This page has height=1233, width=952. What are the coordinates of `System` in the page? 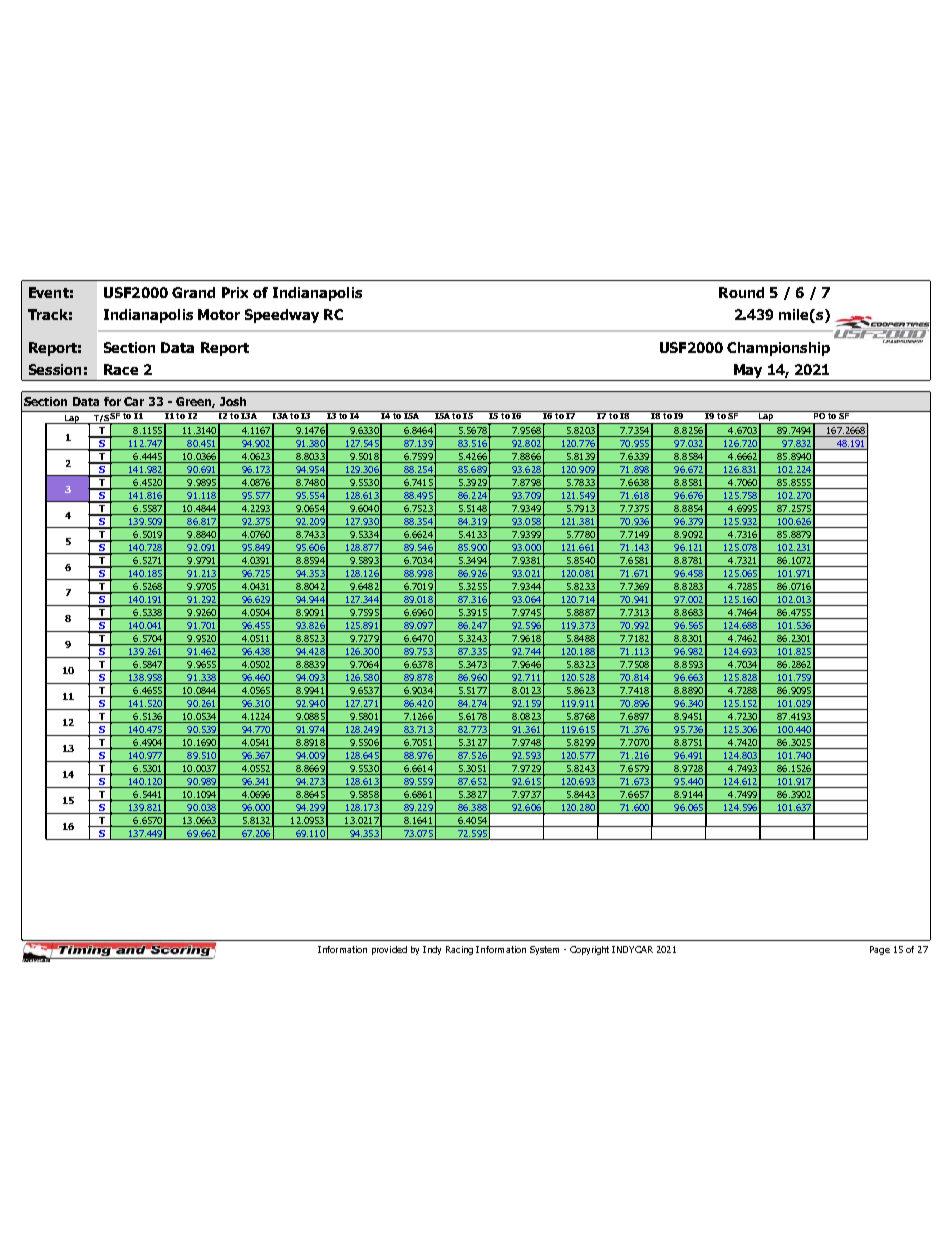 It's located at (544, 950).
